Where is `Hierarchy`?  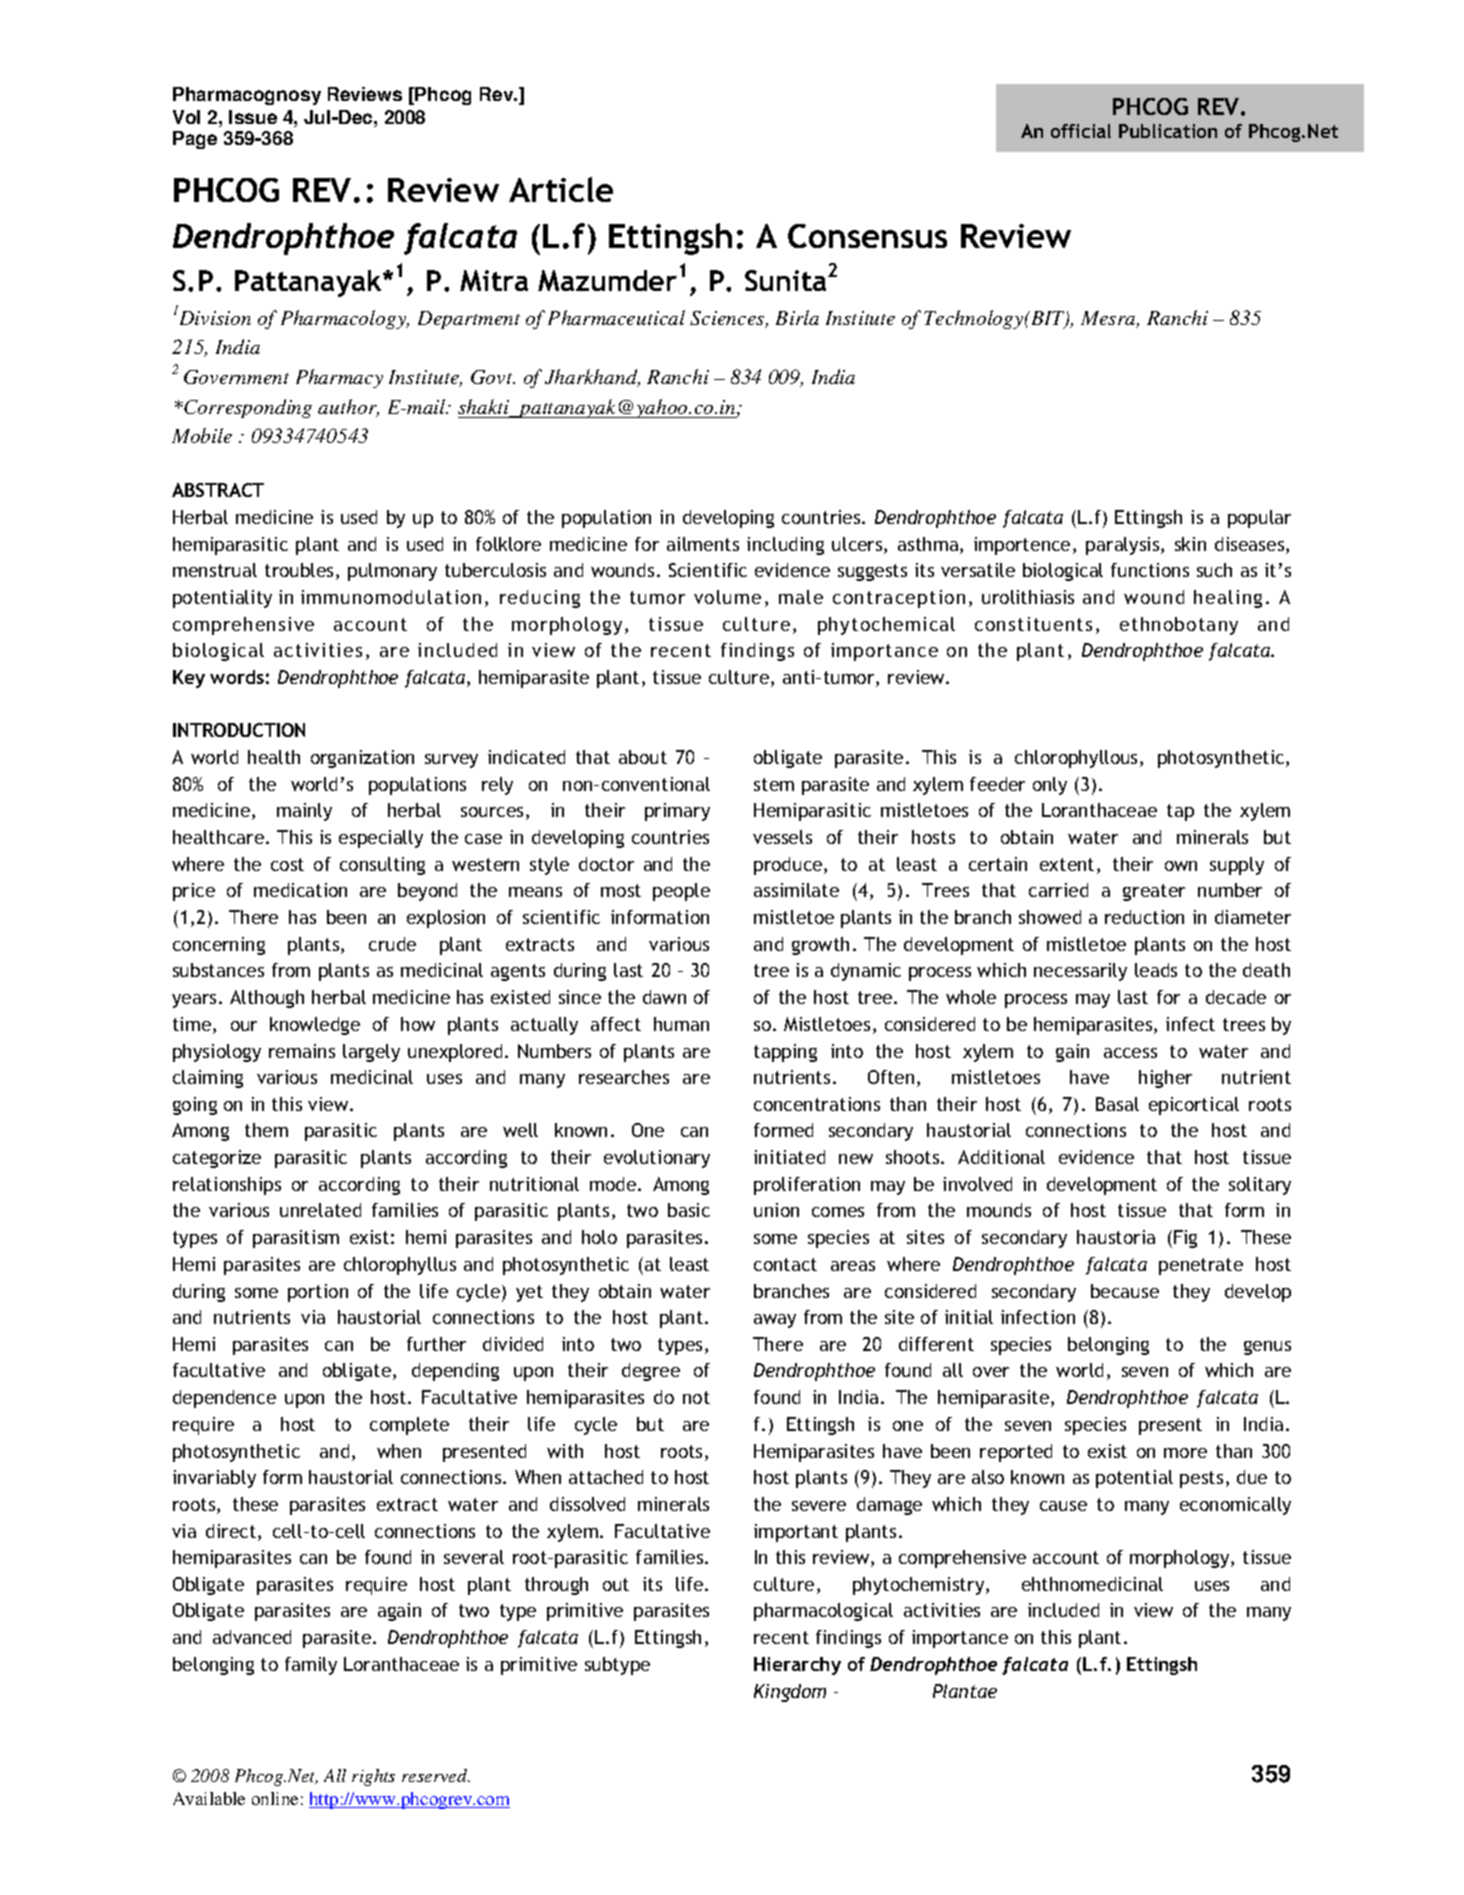
Hierarchy is located at coordinates (797, 1666).
